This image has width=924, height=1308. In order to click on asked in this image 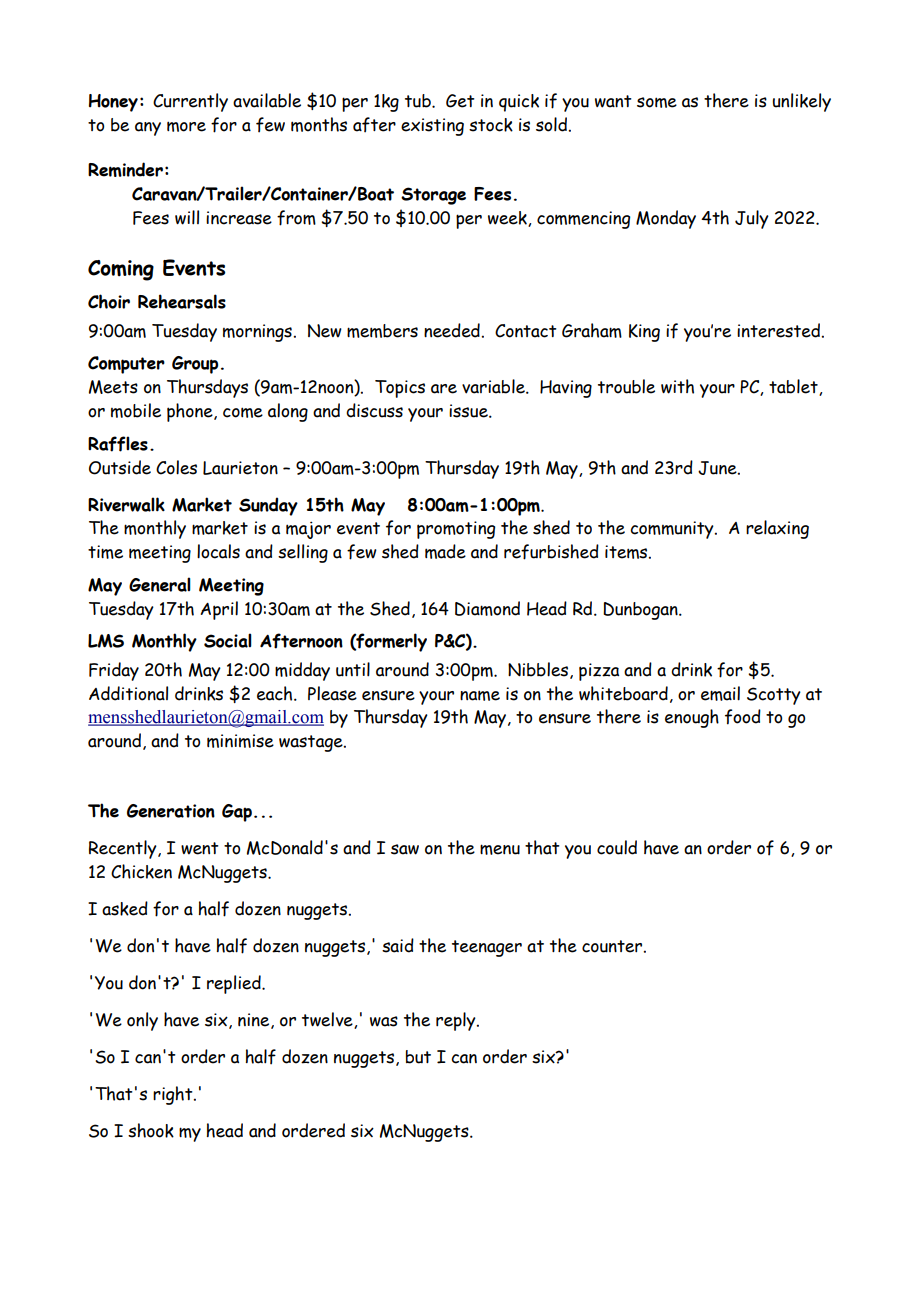, I will do `click(125, 908)`.
